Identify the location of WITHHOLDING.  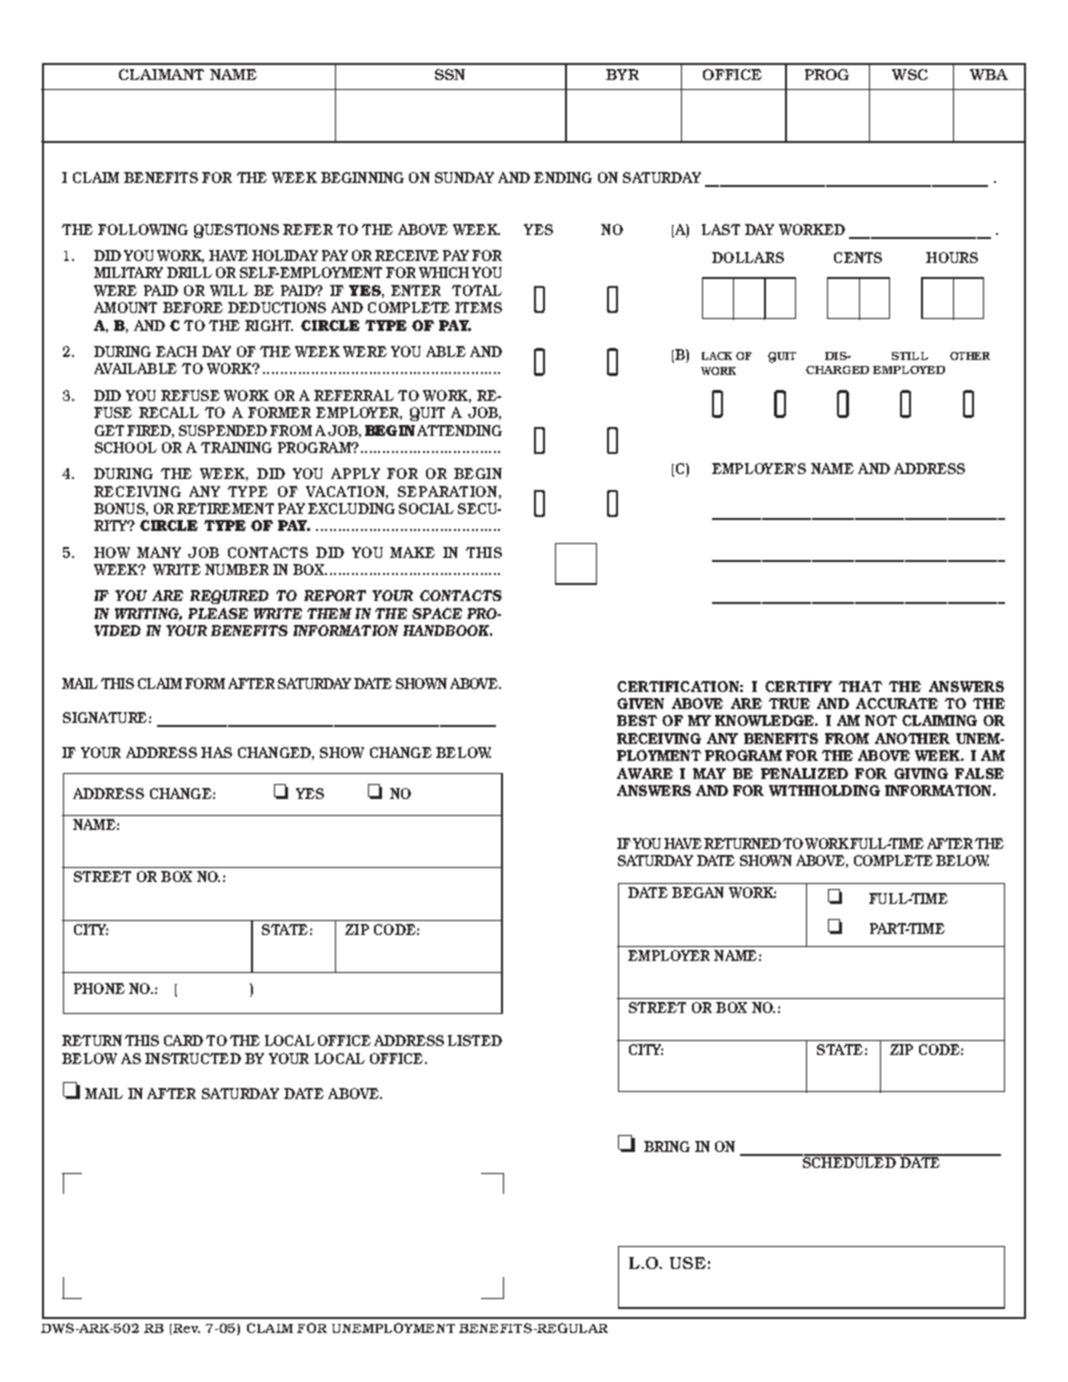
(824, 790).
